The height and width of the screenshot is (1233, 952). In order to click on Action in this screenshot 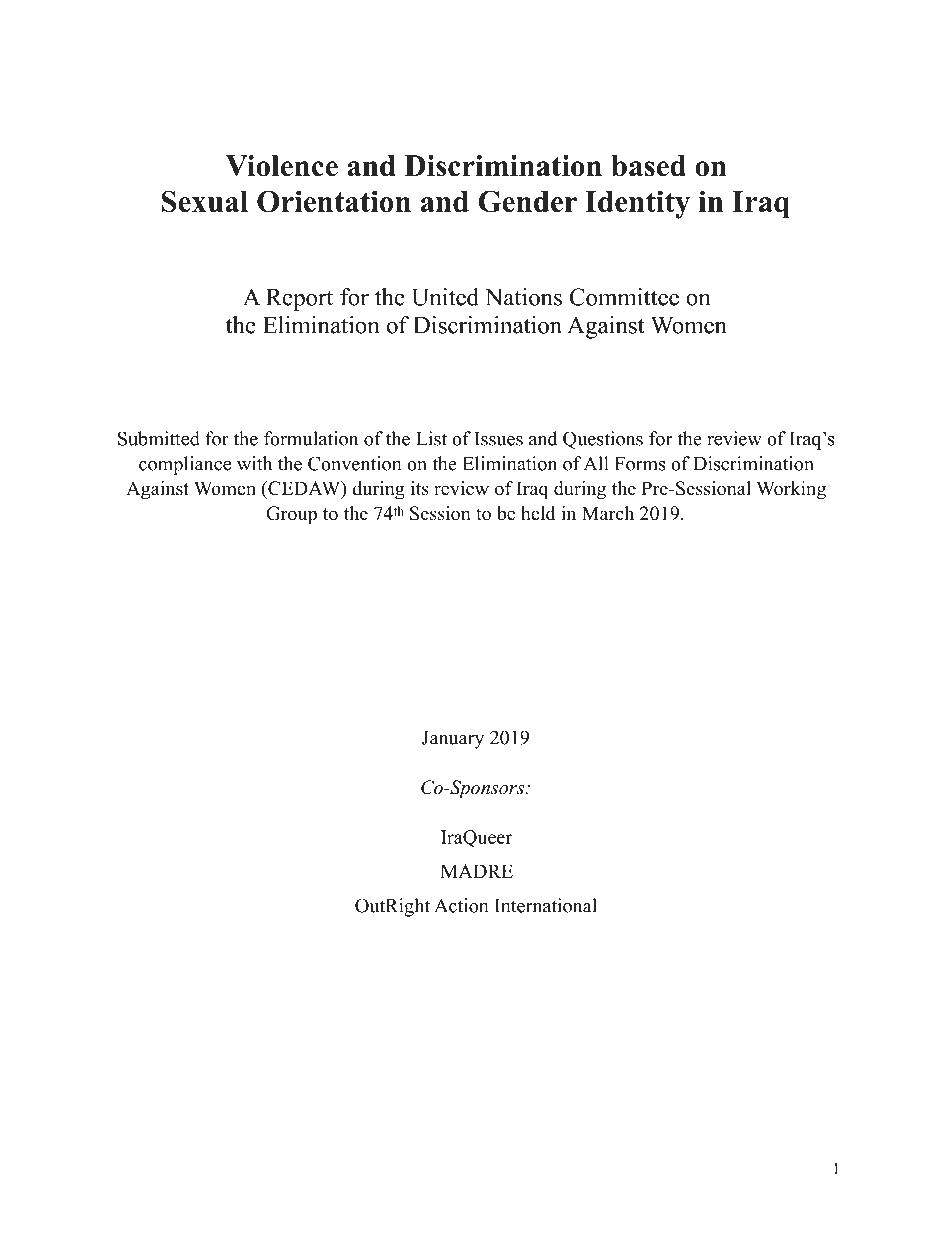, I will do `click(461, 905)`.
